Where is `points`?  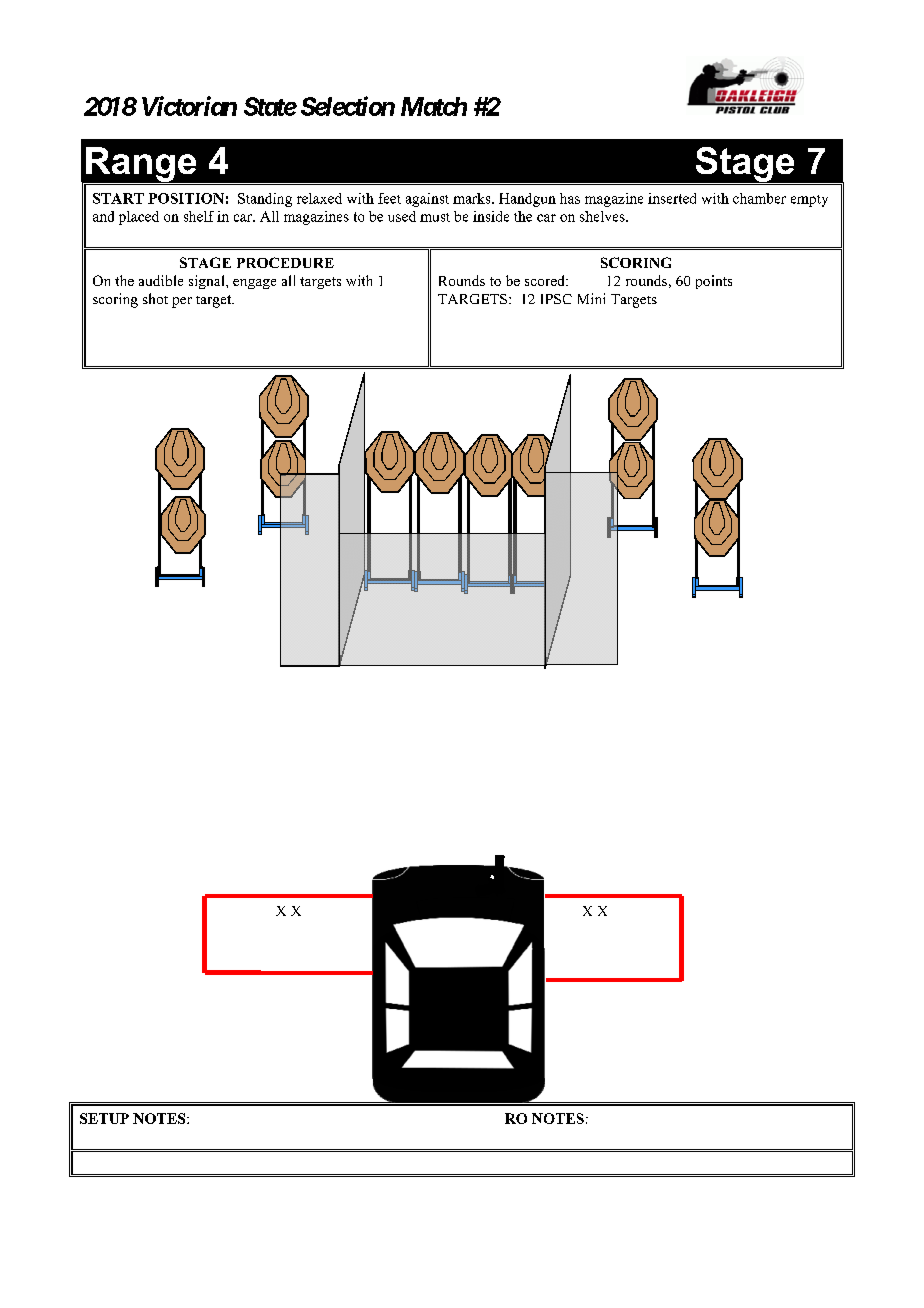 points is located at coordinates (714, 282).
